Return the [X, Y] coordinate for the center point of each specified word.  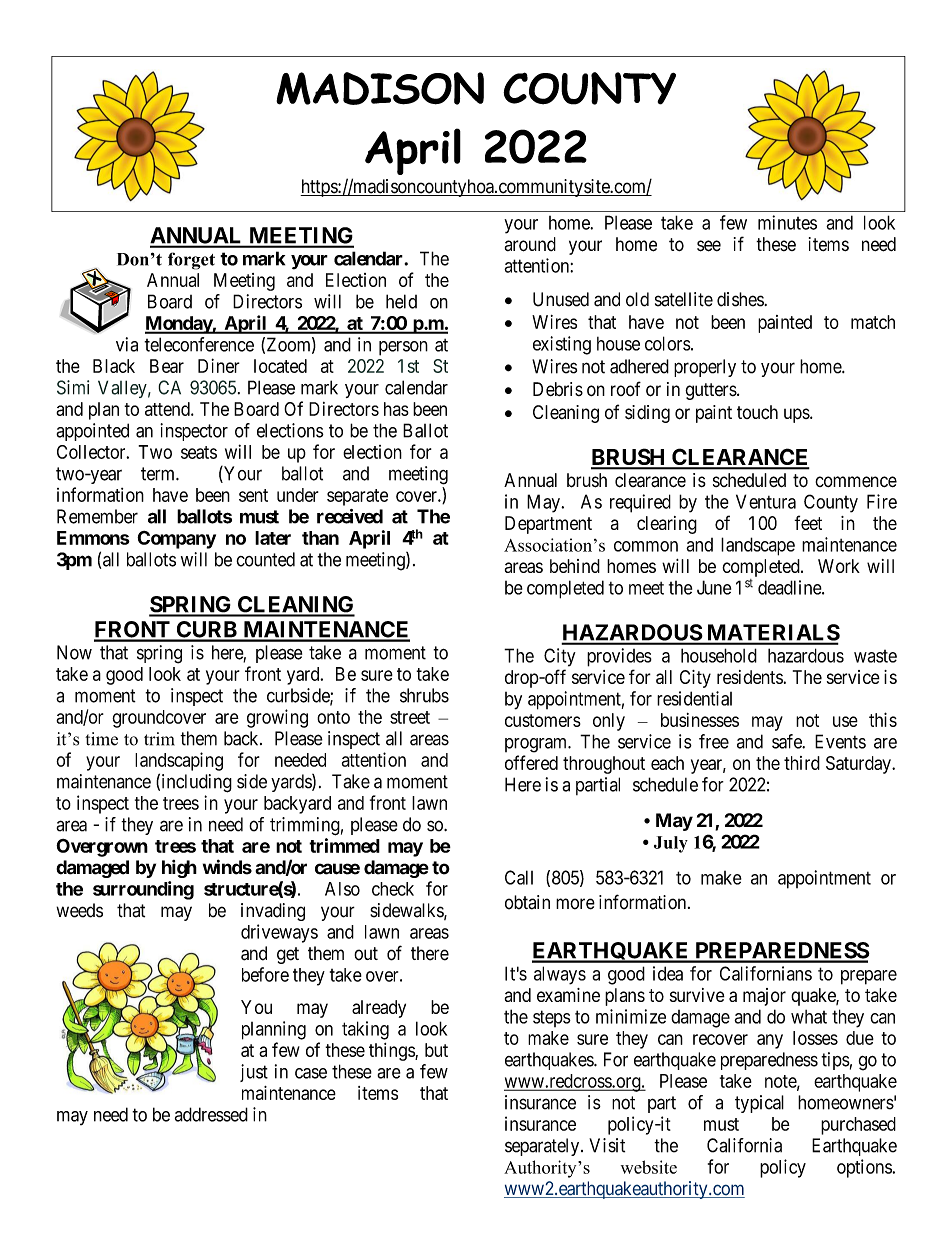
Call [519, 877]
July [671, 844]
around [530, 244]
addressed [211, 1114]
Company [176, 540]
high [179, 869]
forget [191, 261]
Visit [607, 1145]
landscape [758, 546]
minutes [787, 222]
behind [575, 566]
